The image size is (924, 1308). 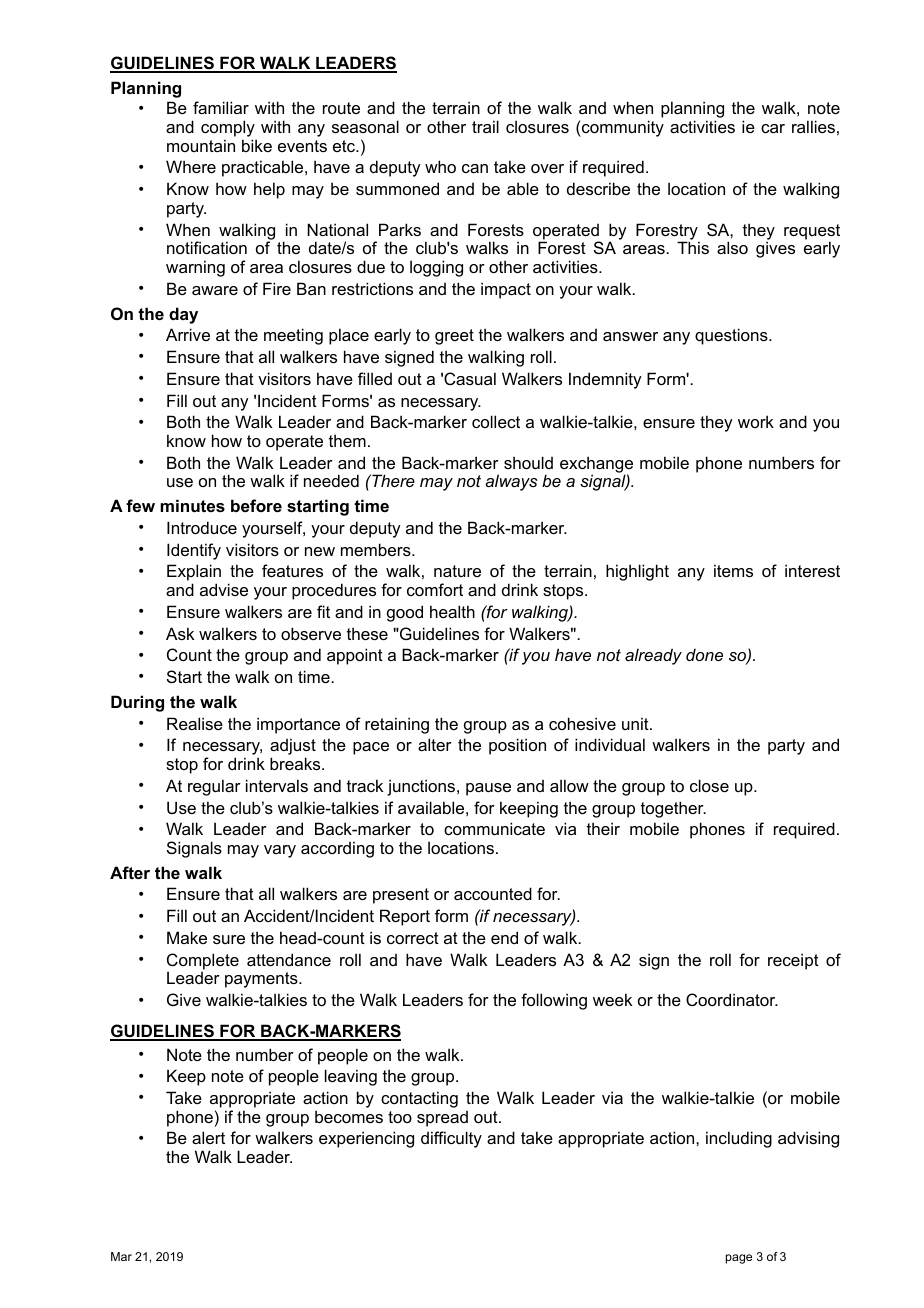 What do you see at coordinates (208, 1137) in the document?
I see `alert` at bounding box center [208, 1137].
